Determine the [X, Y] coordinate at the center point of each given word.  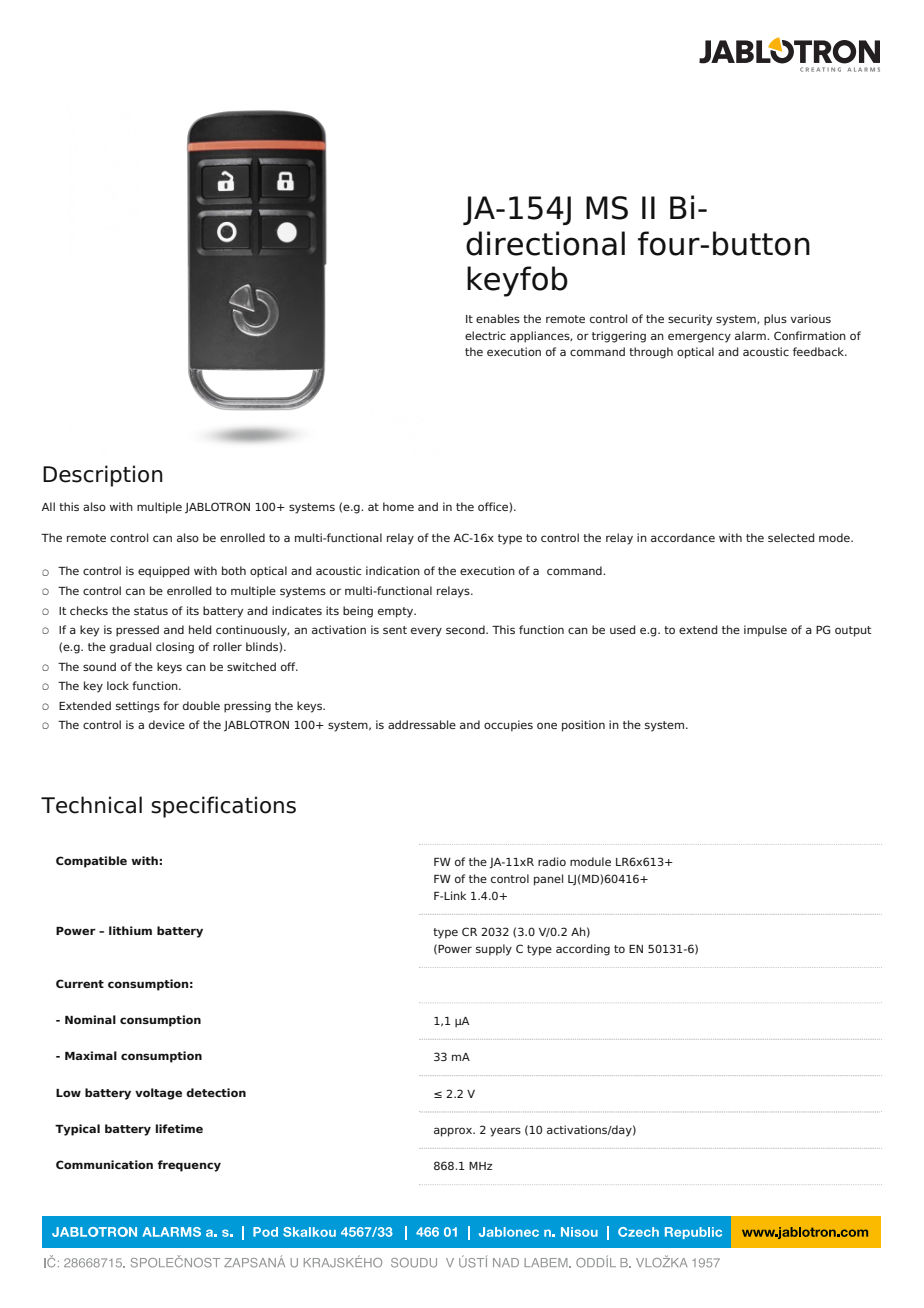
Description [103, 476]
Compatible [91, 862]
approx [454, 1132]
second [466, 629]
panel [548, 880]
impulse [765, 631]
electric [485, 335]
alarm [751, 335]
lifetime [179, 1128]
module [590, 861]
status [151, 611]
